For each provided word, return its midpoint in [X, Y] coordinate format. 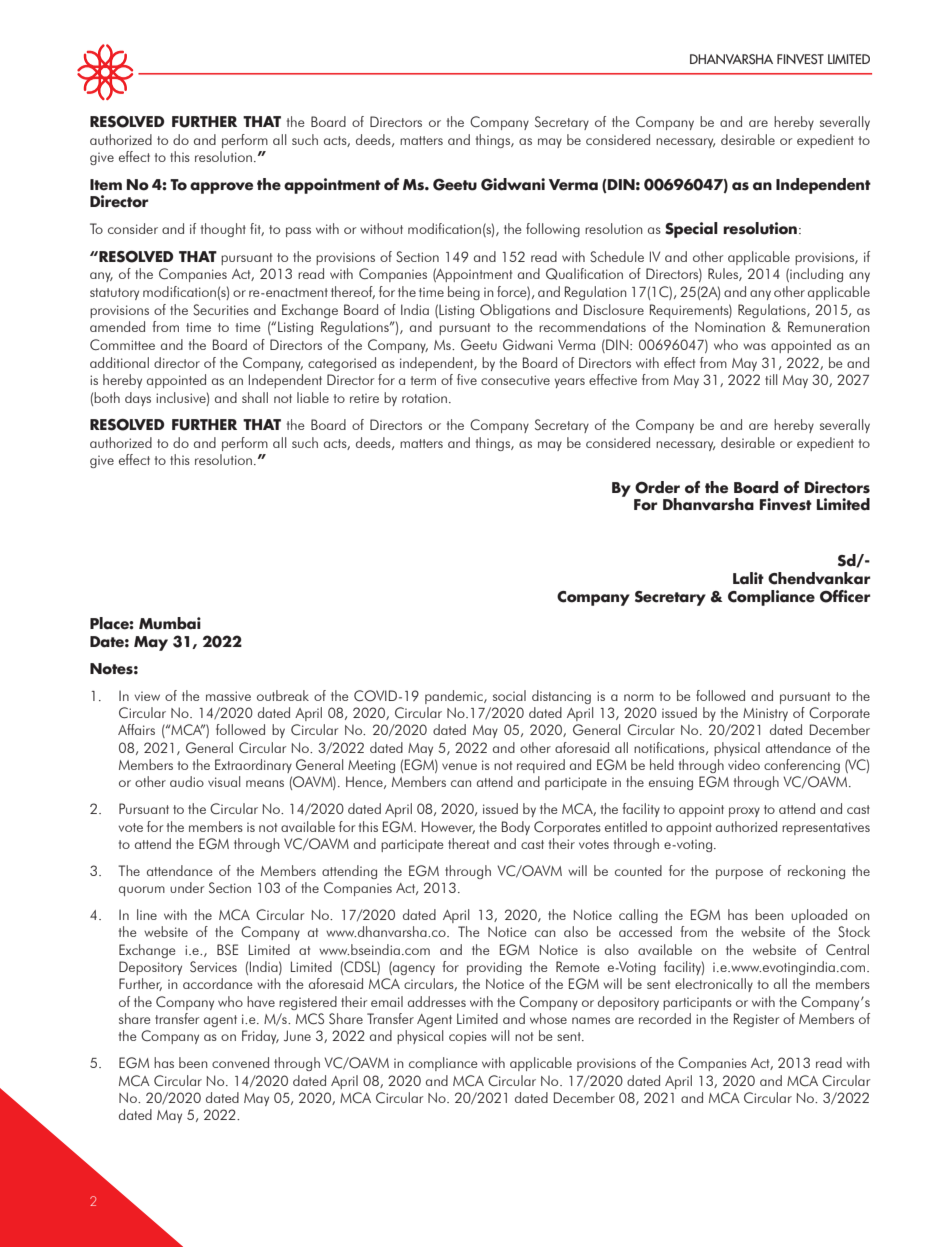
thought [223, 230]
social [509, 695]
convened [240, 1062]
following [553, 230]
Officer [845, 596]
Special [691, 230]
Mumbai [170, 623]
